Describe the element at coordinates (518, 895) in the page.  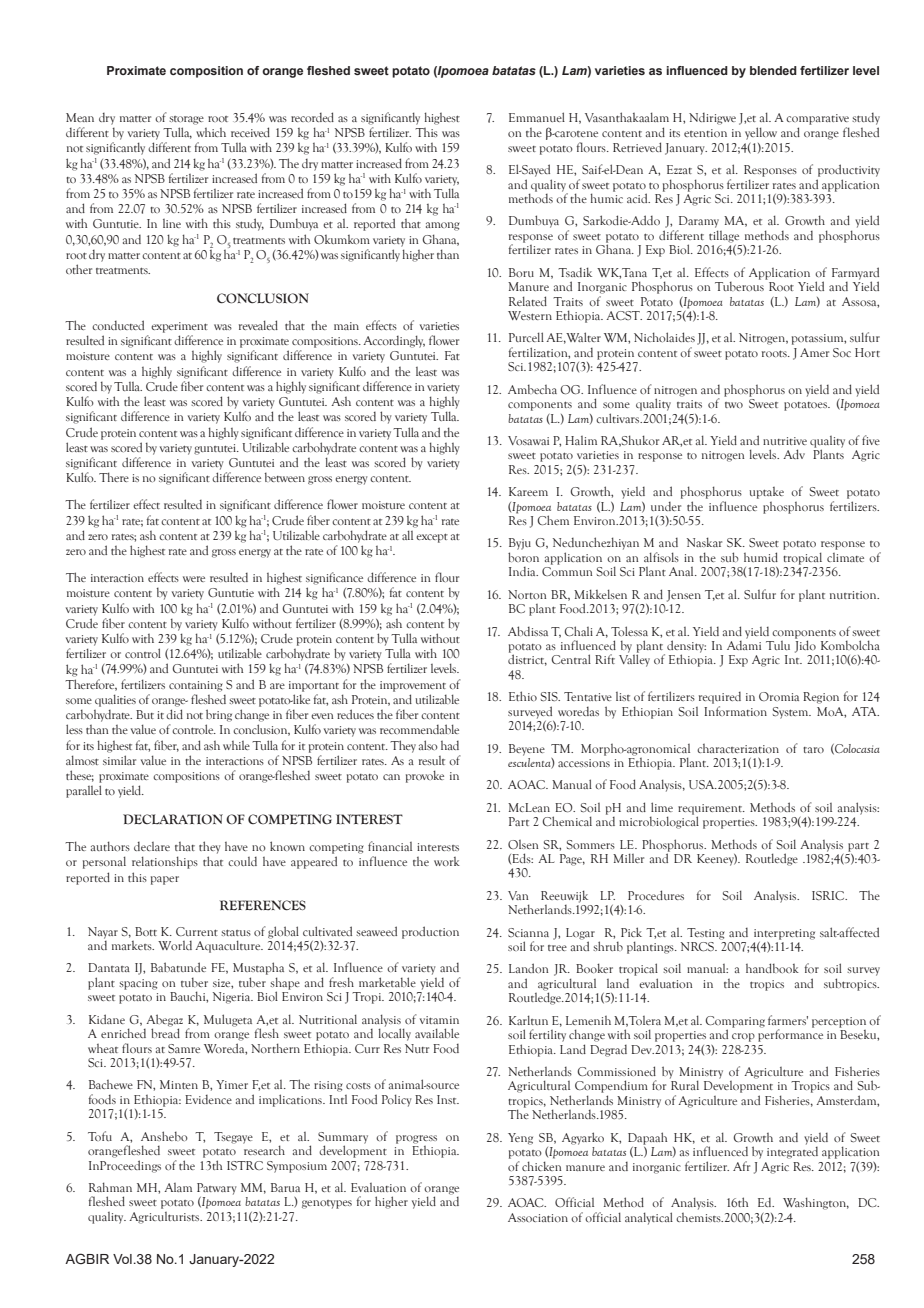
I see `Van` at that location.
